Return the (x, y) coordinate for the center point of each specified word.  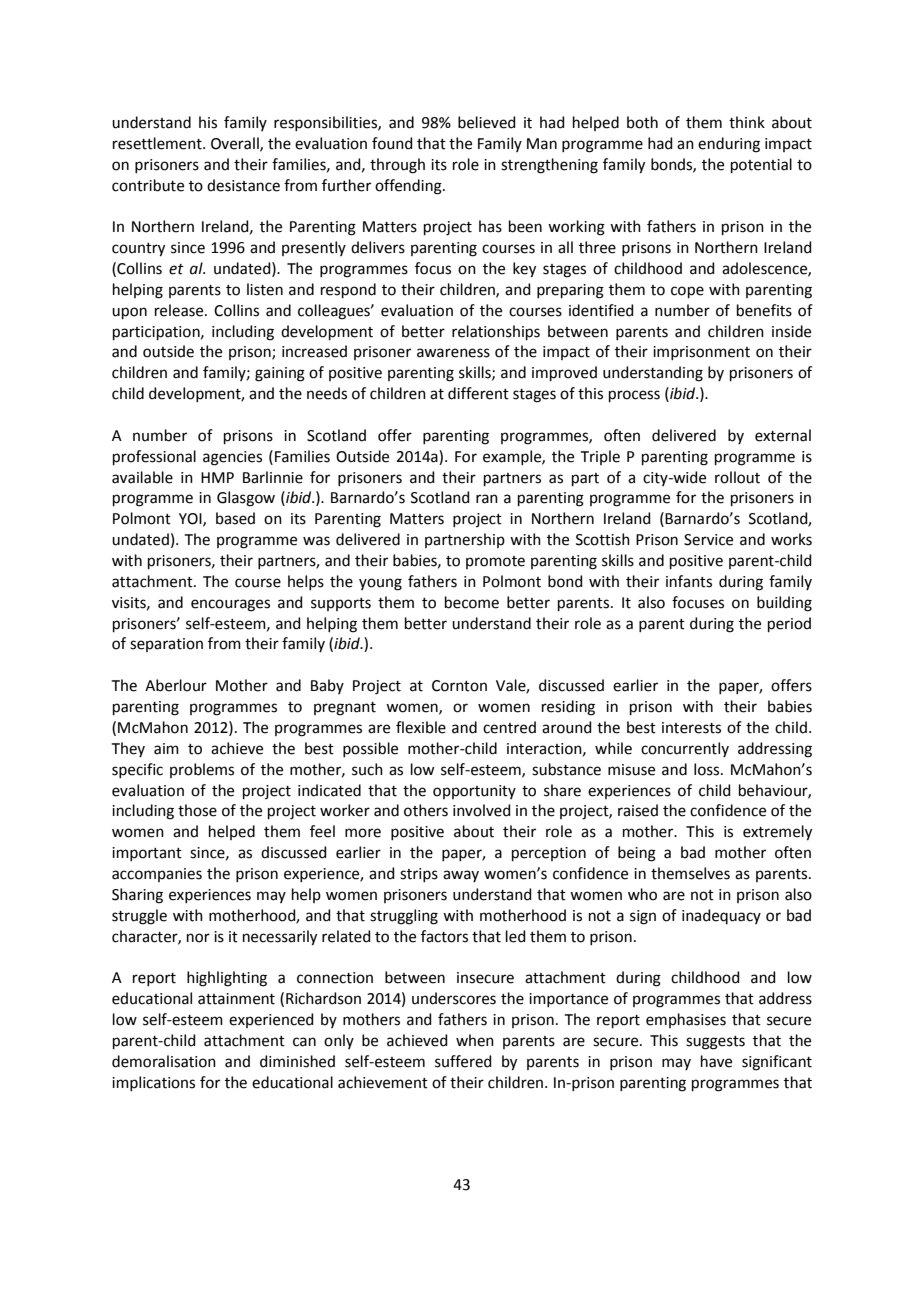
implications (153, 1083)
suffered (463, 1061)
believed (487, 122)
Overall (236, 144)
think (747, 122)
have (716, 1061)
